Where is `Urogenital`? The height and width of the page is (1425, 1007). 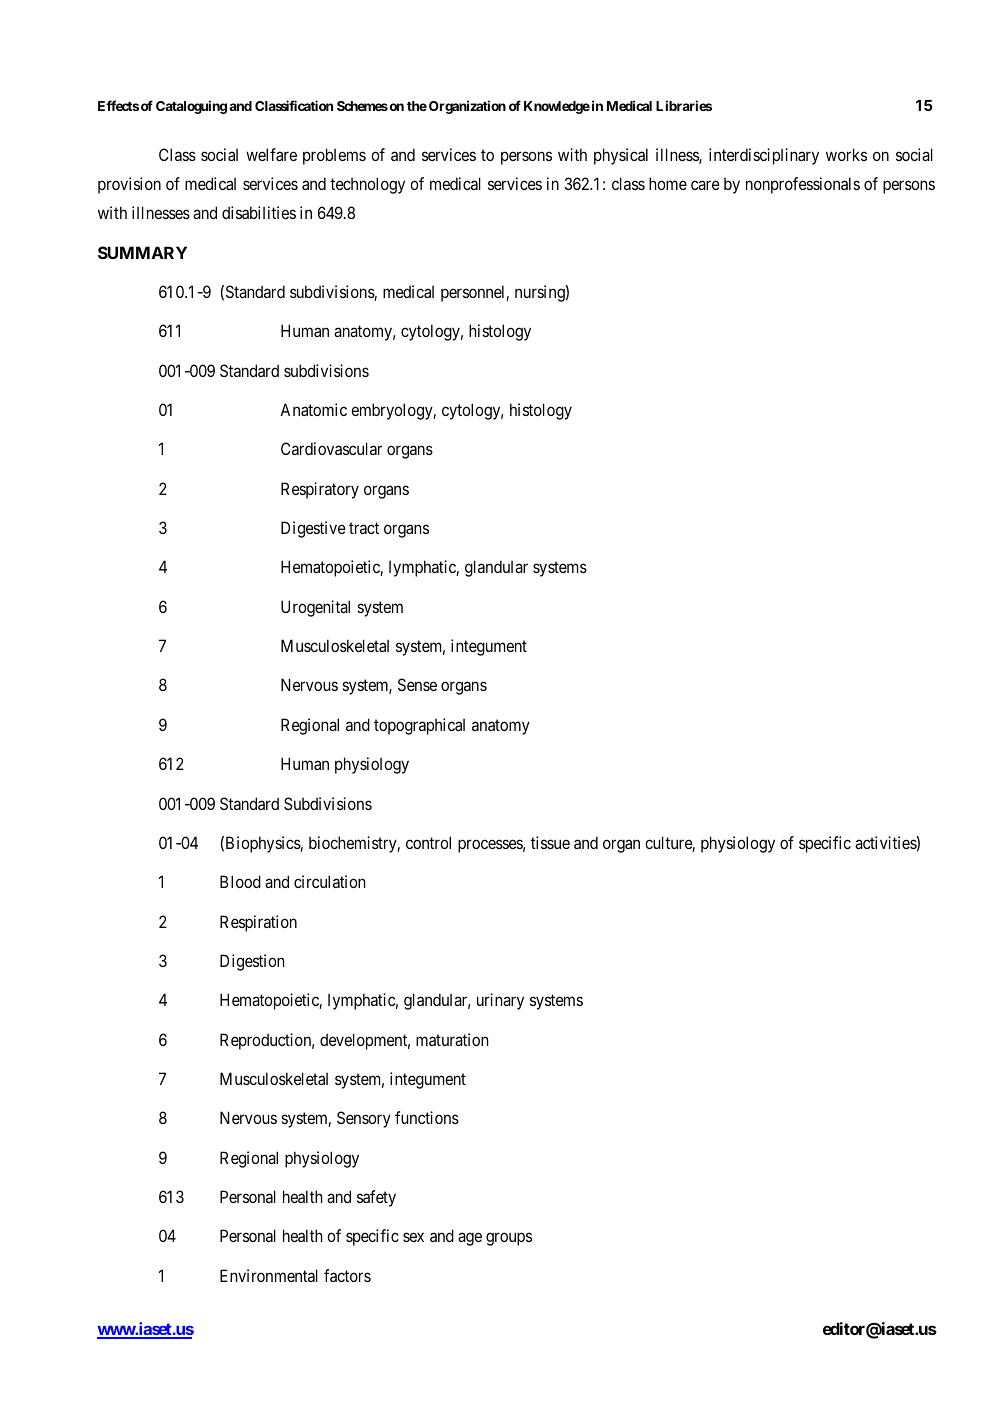
Urogenital is located at coordinates (315, 608).
